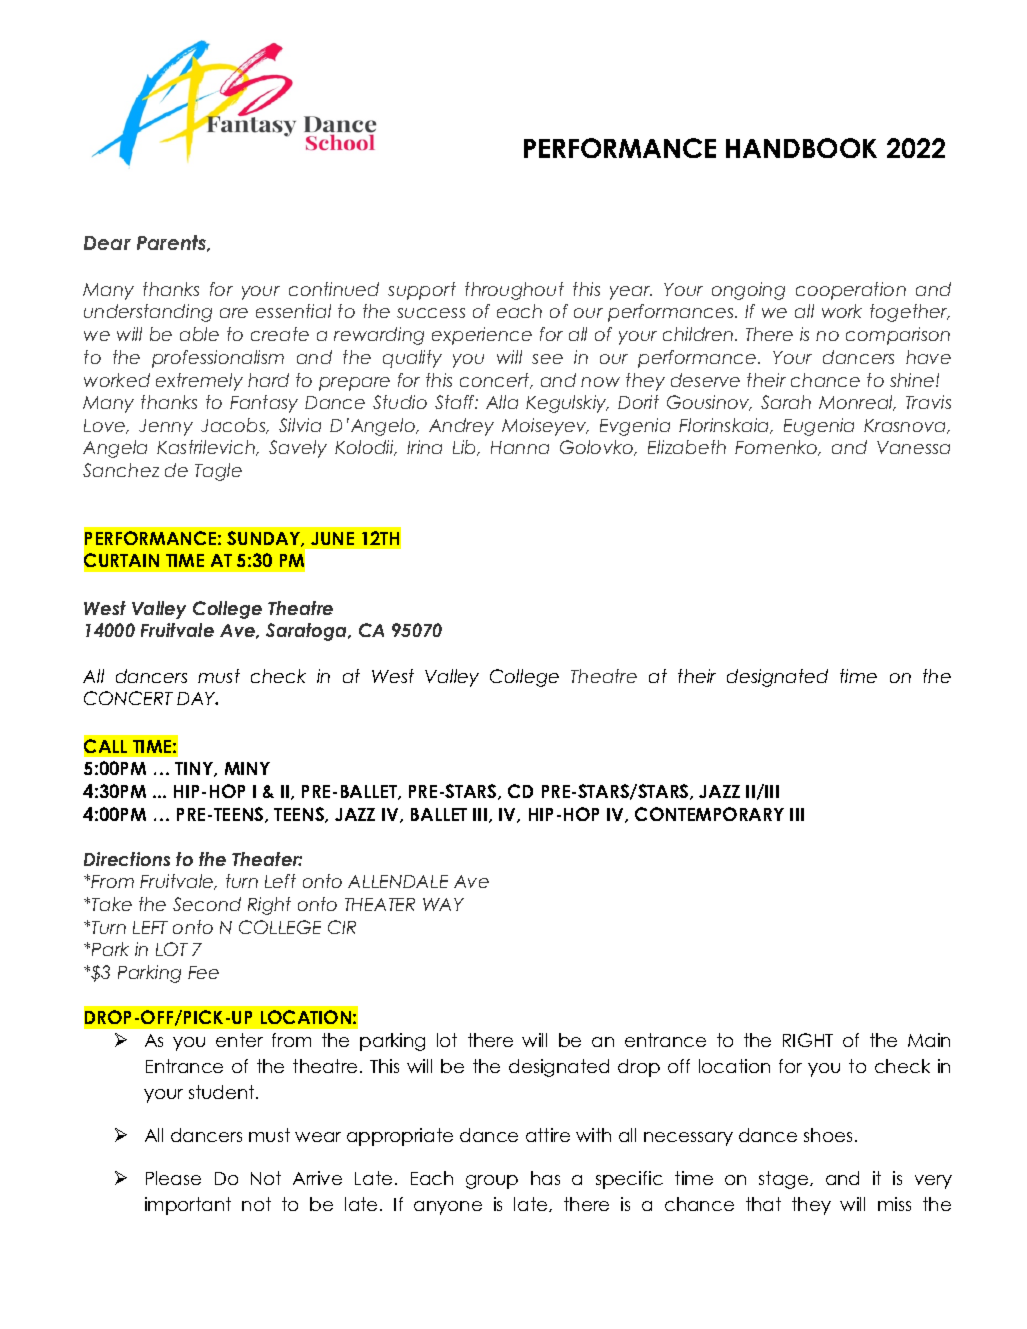  Describe the element at coordinates (545, 1178) in the screenshot. I see `has` at that location.
